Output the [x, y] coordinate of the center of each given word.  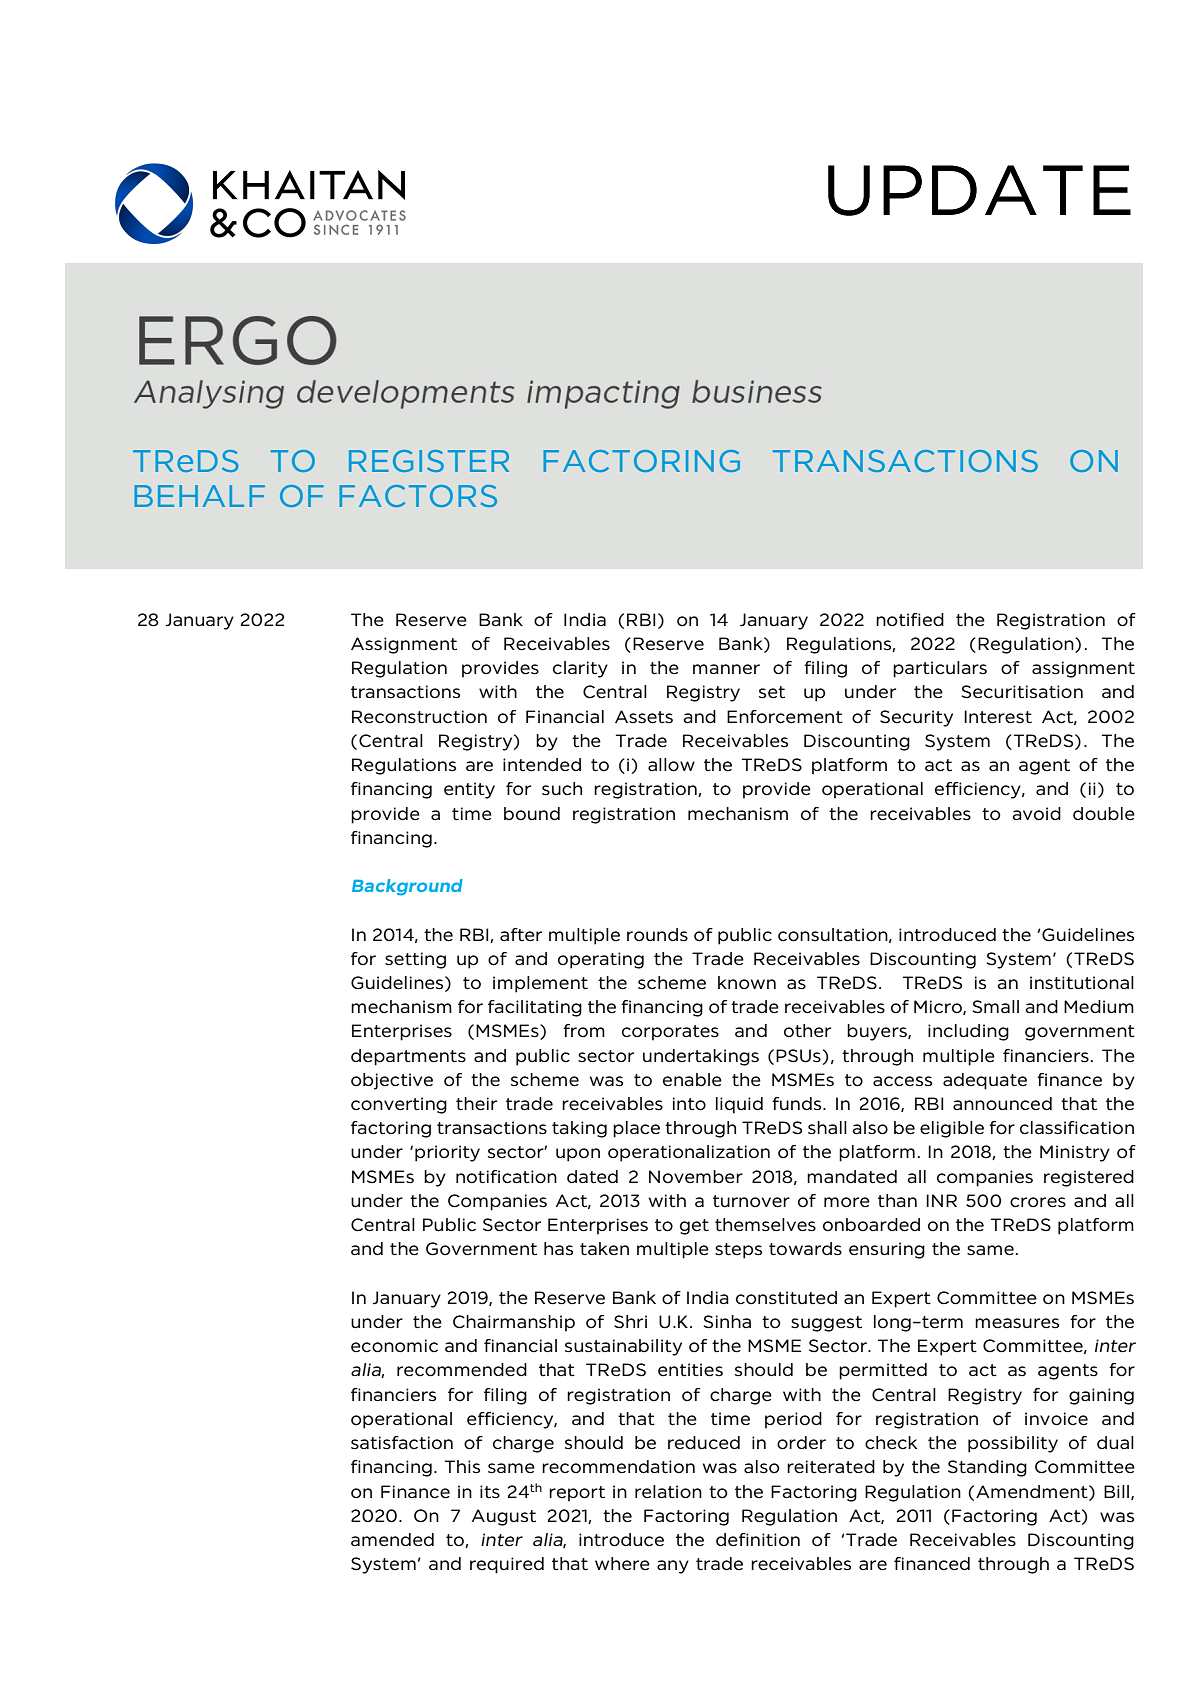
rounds [657, 935]
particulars [940, 669]
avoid [1036, 814]
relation [668, 1492]
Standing [987, 1468]
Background [407, 887]
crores [1038, 1202]
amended [392, 1540]
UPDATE [979, 190]
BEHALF [199, 496]
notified [910, 620]
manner [726, 669]
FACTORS [418, 496]
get [694, 1227]
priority [447, 1153]
